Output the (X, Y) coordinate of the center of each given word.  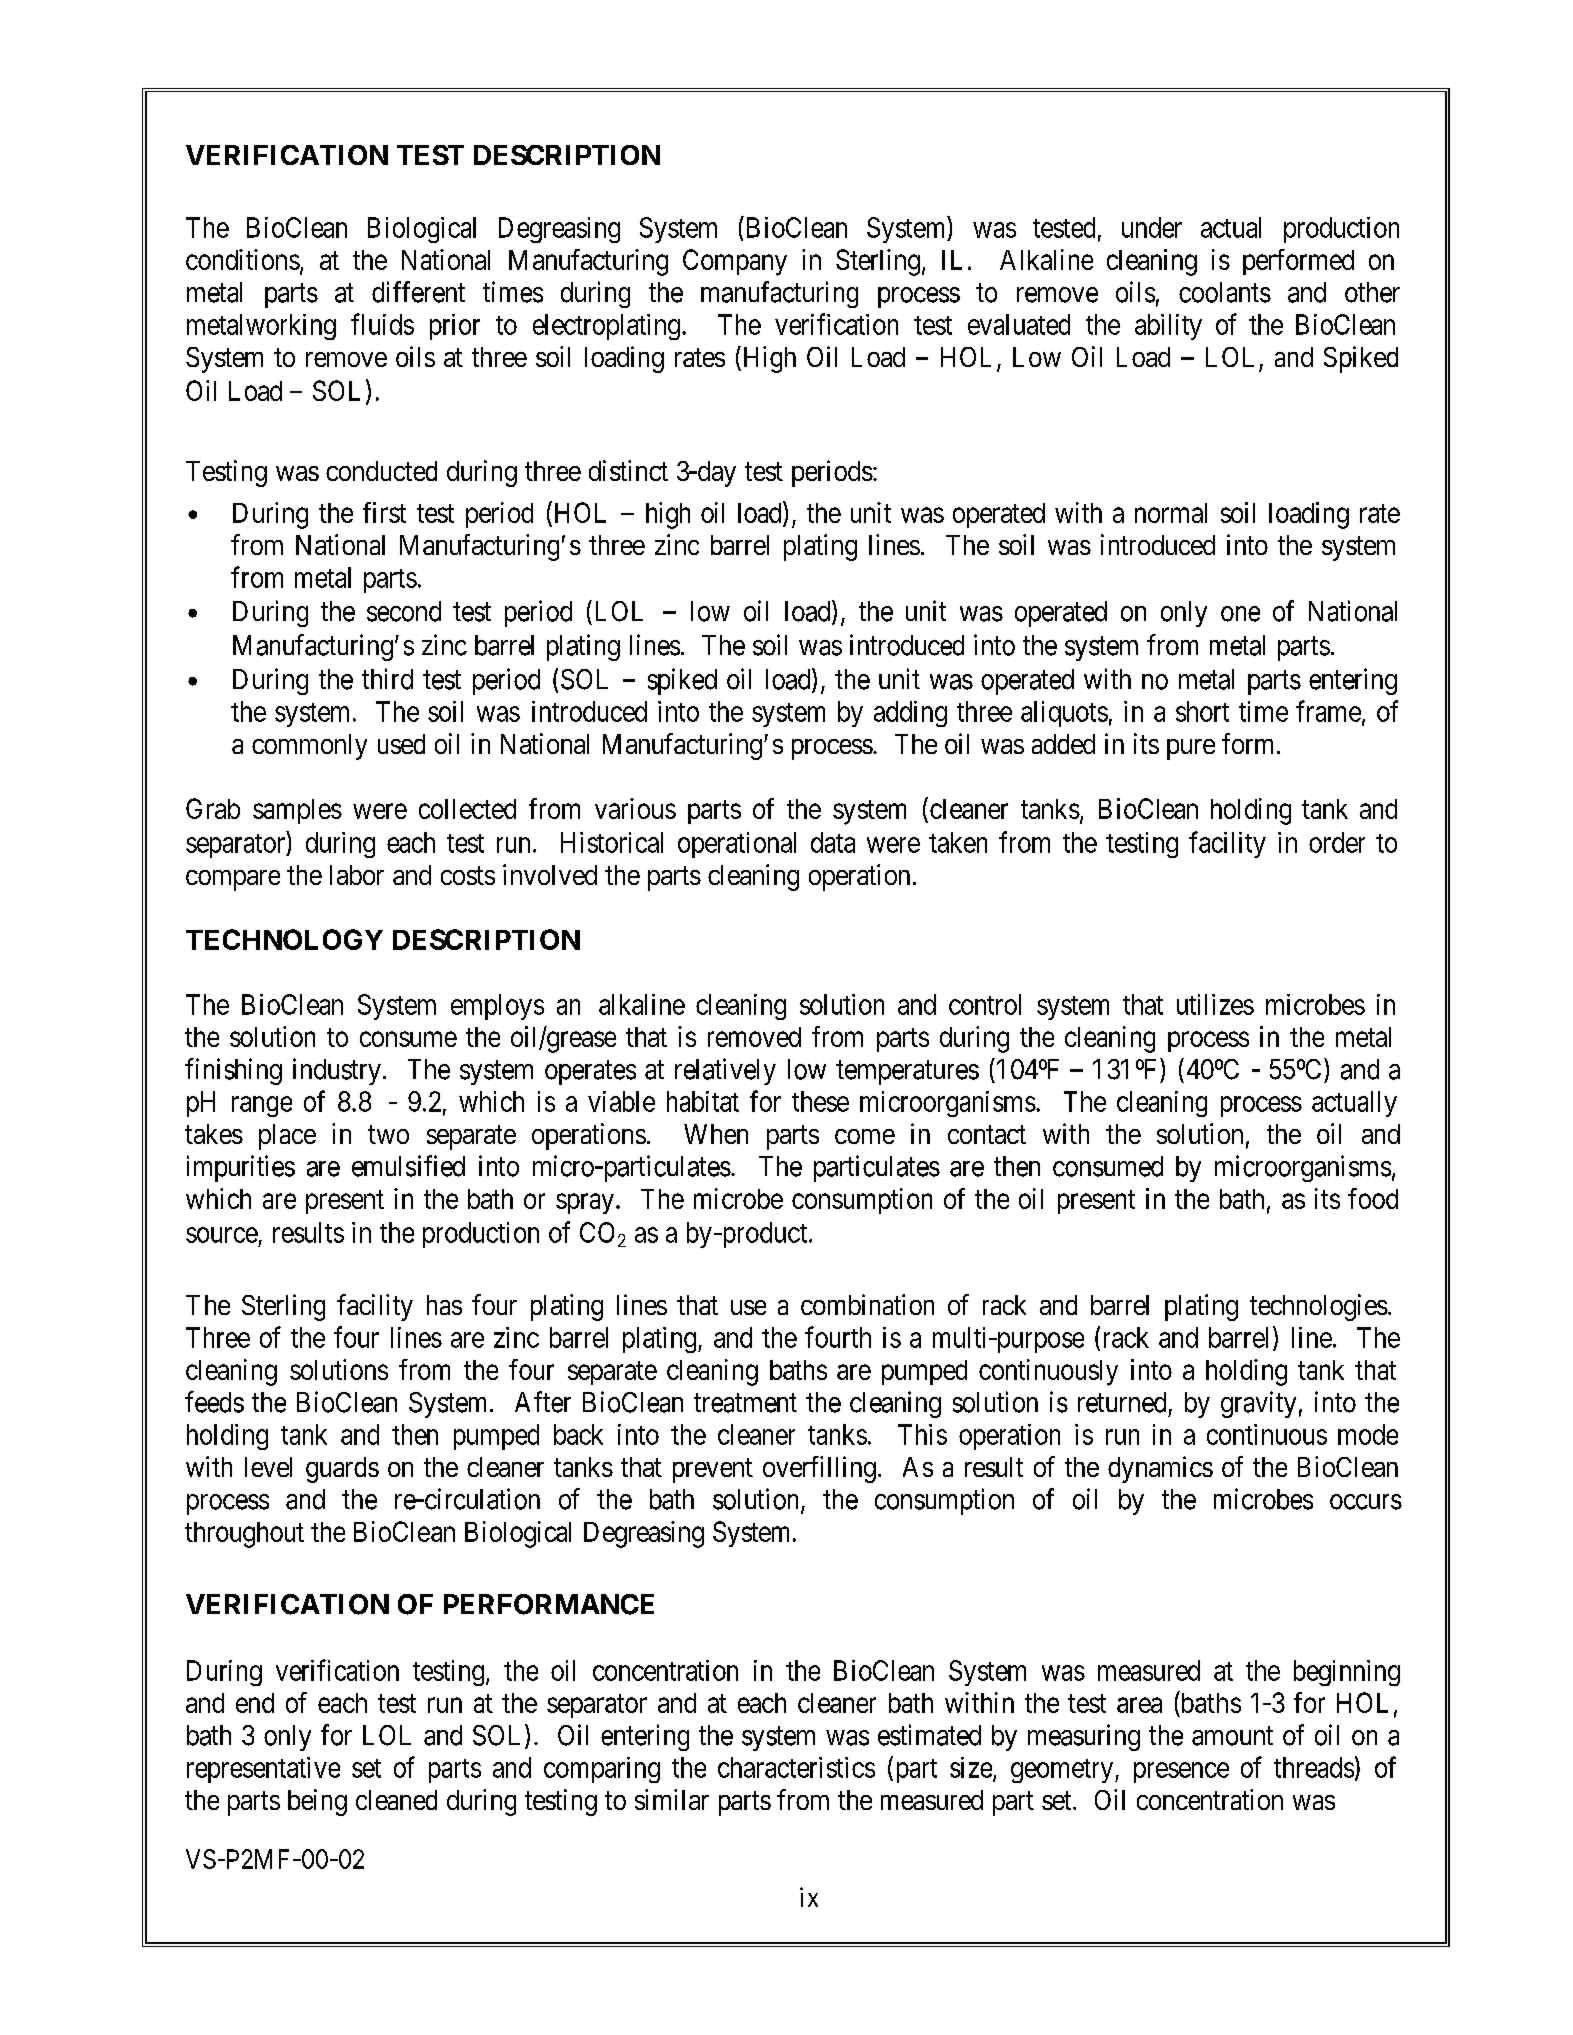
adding (910, 714)
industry (337, 1071)
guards (342, 1470)
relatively (725, 1071)
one (1240, 614)
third (387, 679)
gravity (1258, 1404)
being (317, 1802)
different (418, 292)
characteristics (796, 1767)
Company (735, 262)
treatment (745, 1403)
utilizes (1215, 1004)
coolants (1225, 292)
